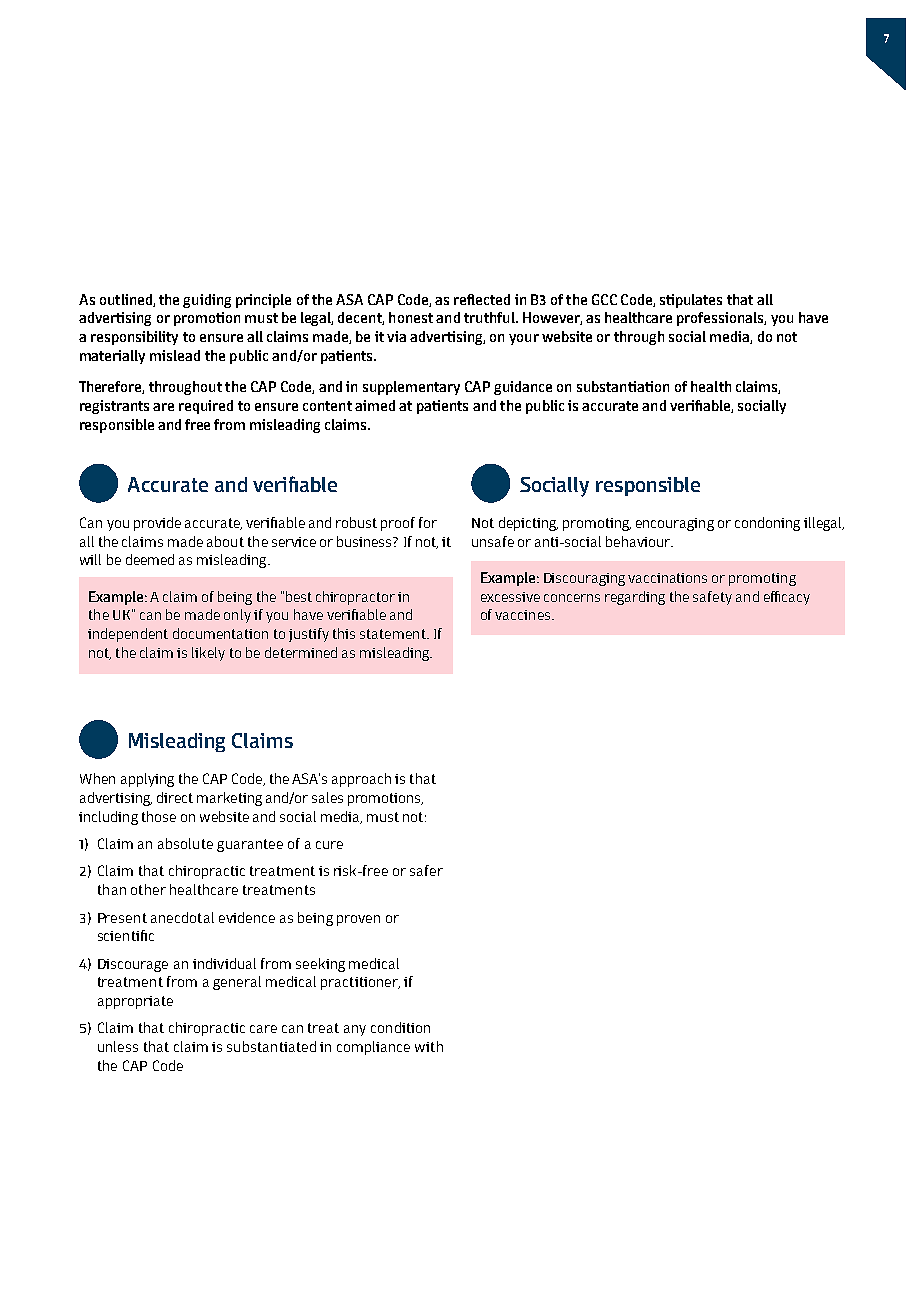 Image resolution: width=924 pixels, height=1308 pixels. Describe the element at coordinates (400, 1027) in the document. I see `condition` at that location.
